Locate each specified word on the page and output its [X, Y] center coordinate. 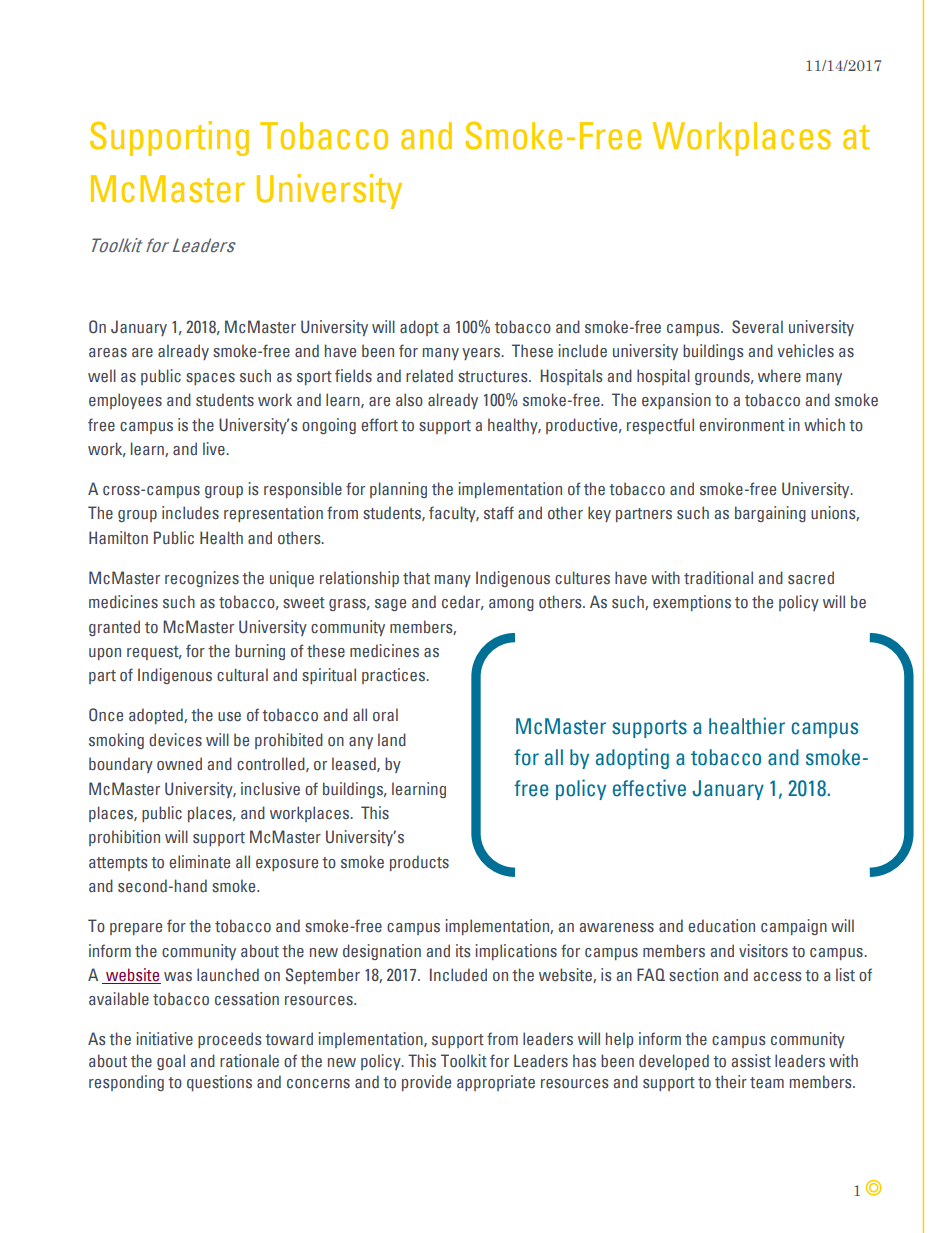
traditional [718, 578]
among [511, 605]
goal [171, 1062]
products [419, 863]
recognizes [202, 579]
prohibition [124, 838]
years [482, 354]
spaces [210, 379]
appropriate [496, 1083]
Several [757, 327]
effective [649, 788]
